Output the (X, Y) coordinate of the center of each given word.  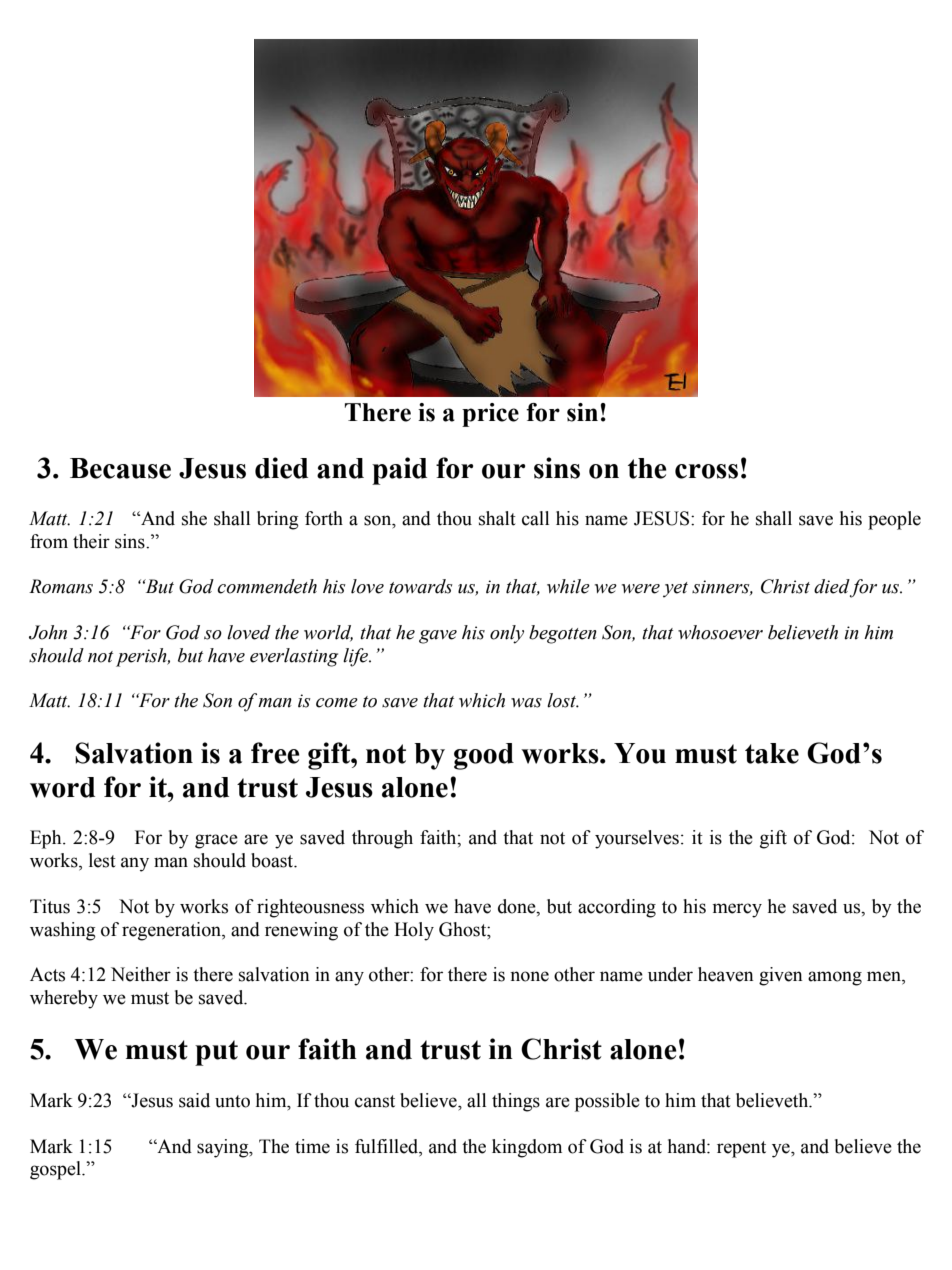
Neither (141, 974)
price (490, 415)
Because (120, 468)
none (529, 976)
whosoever (720, 632)
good (484, 756)
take (772, 753)
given (781, 976)
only (507, 634)
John (48, 632)
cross (706, 471)
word (62, 787)
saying (224, 1148)
